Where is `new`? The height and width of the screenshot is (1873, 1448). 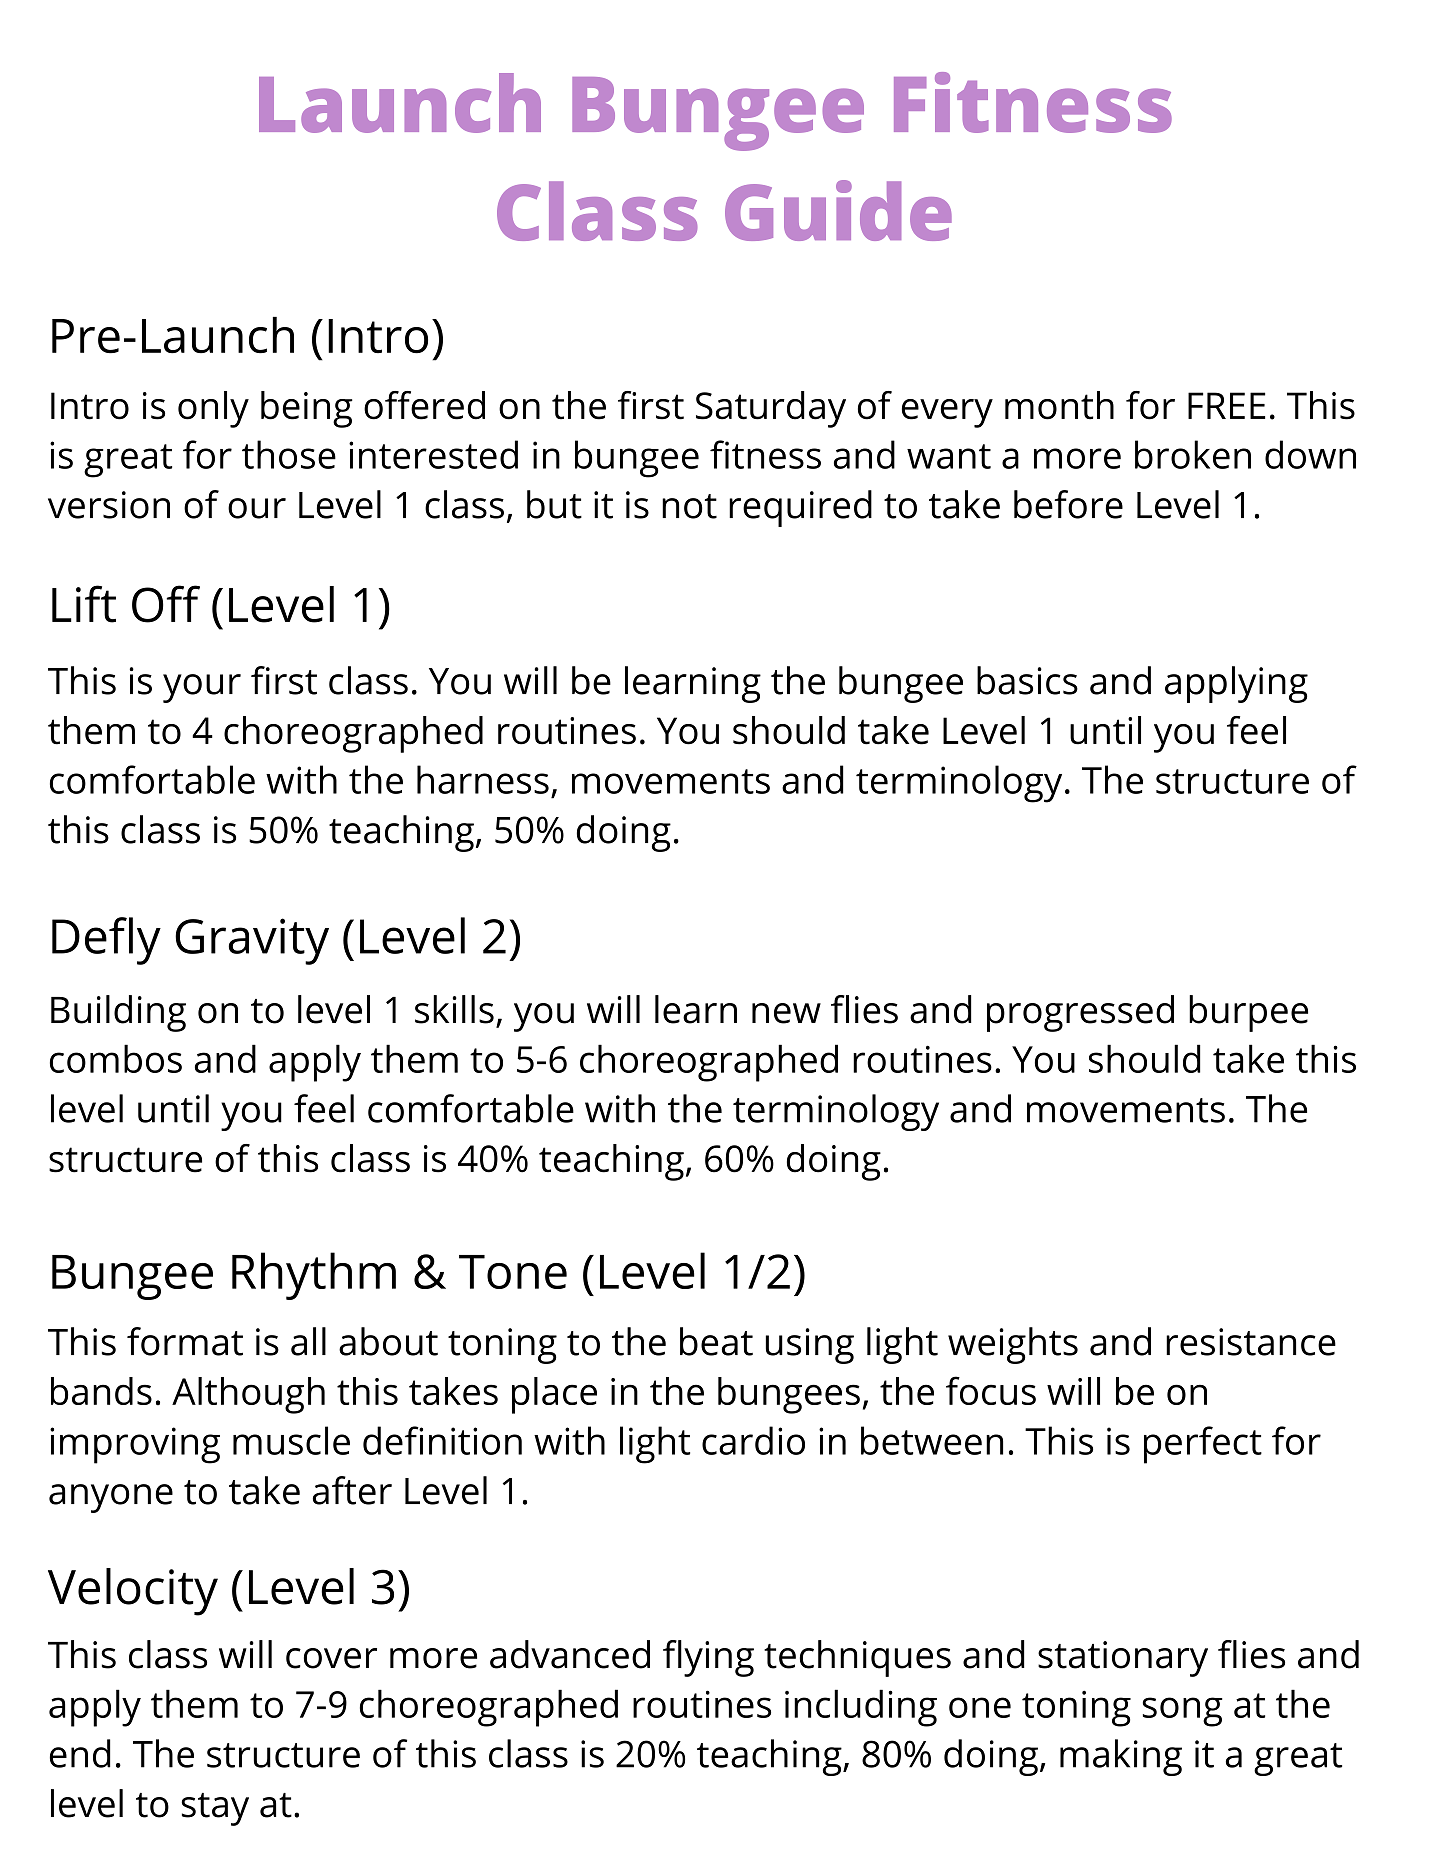
new is located at coordinates (786, 1013).
